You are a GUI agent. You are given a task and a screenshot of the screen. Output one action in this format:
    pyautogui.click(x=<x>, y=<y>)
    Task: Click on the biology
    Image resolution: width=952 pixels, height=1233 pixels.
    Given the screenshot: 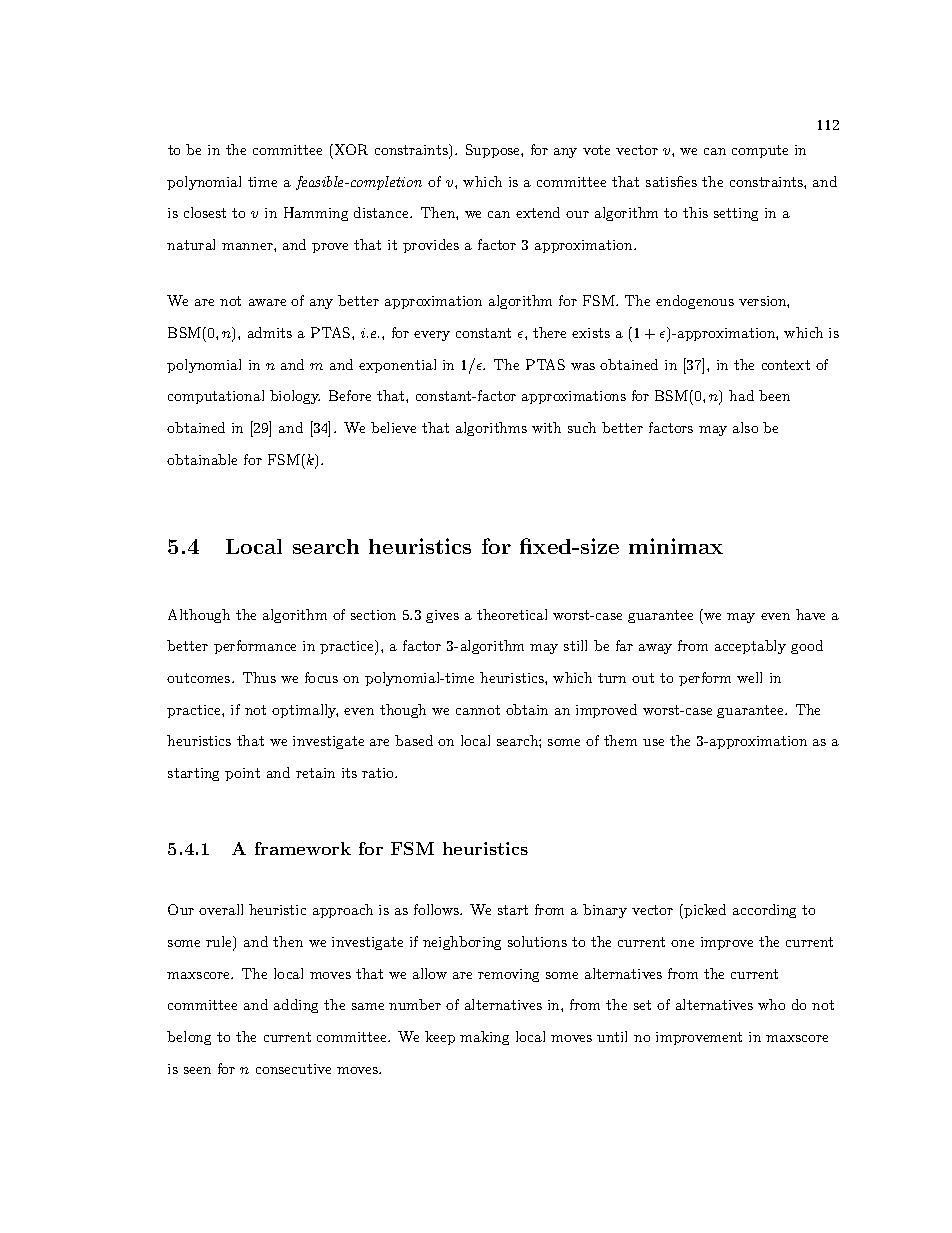 What is the action you would take?
    pyautogui.click(x=295, y=397)
